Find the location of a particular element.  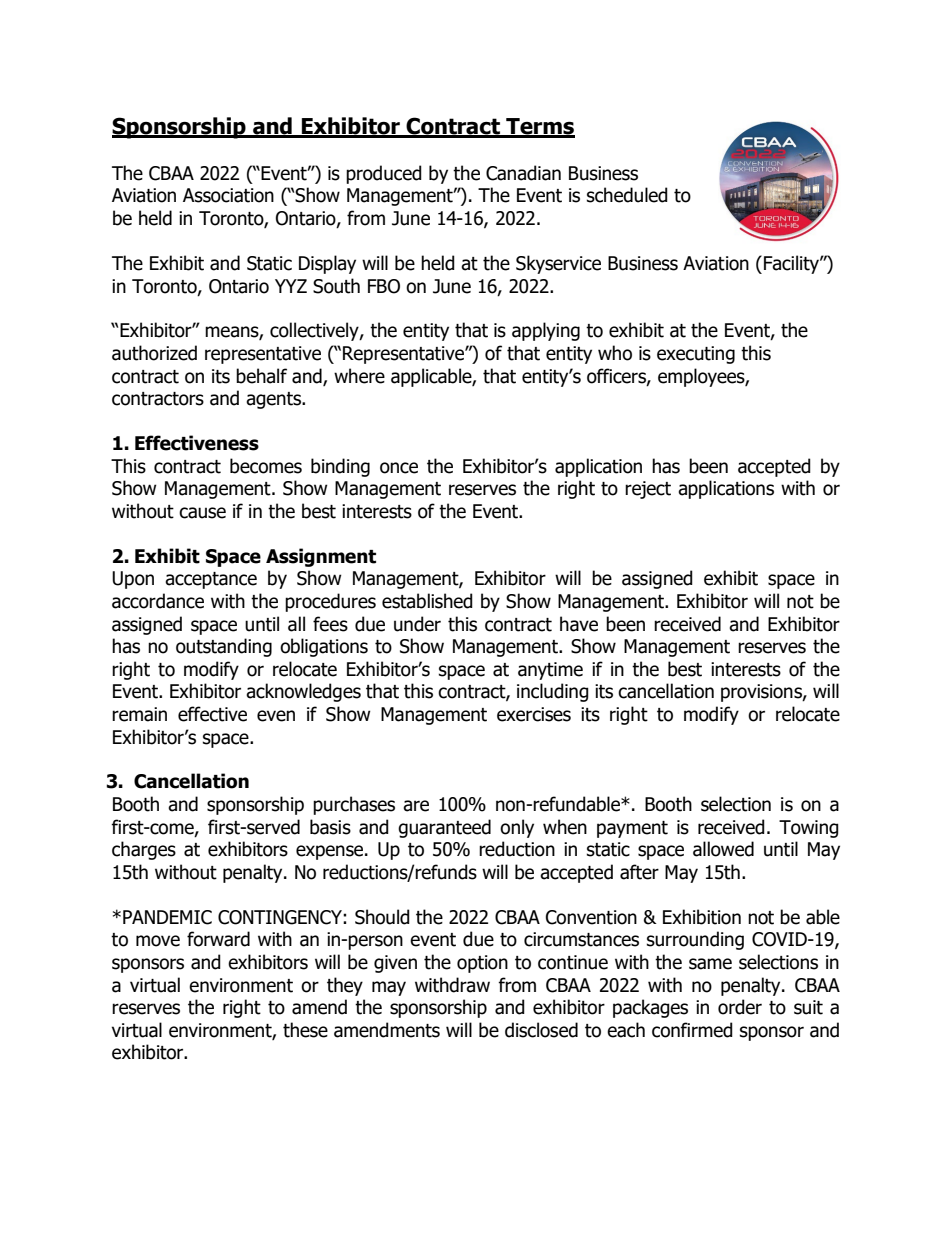

reject is located at coordinates (648, 490).
